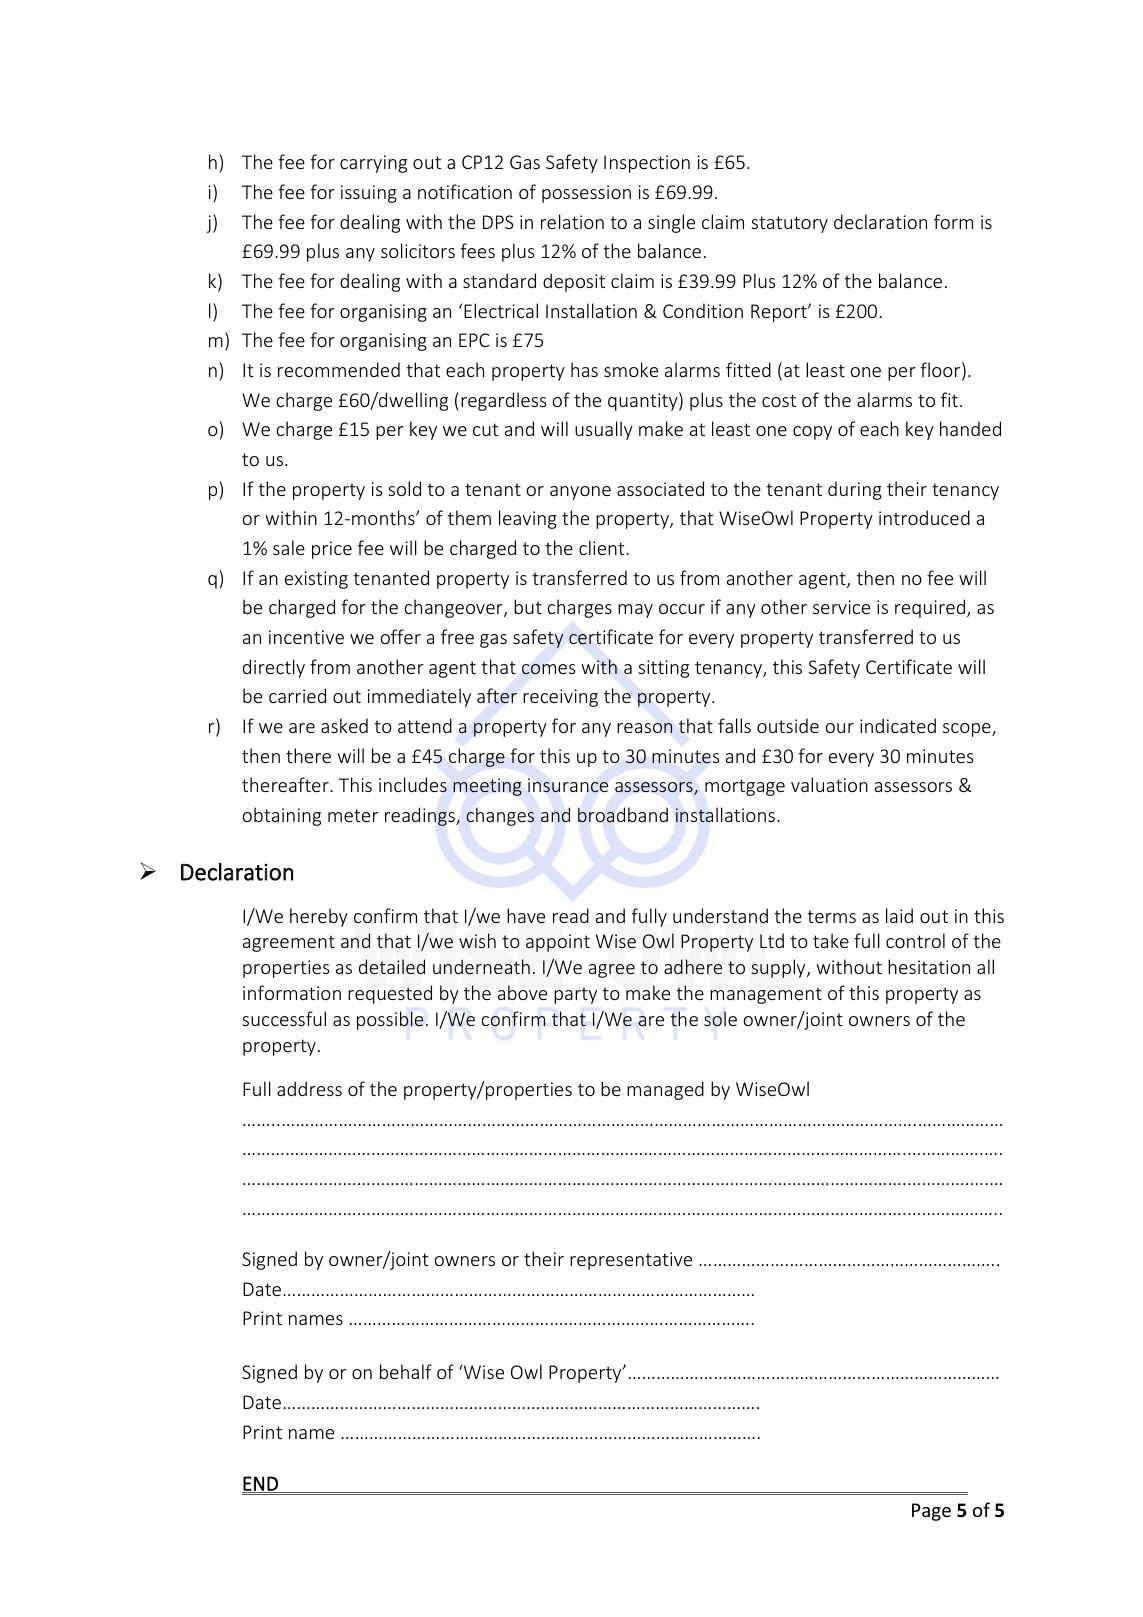 Image resolution: width=1143 pixels, height=1617 pixels. Describe the element at coordinates (586, 194) in the screenshot. I see `possession` at that location.
